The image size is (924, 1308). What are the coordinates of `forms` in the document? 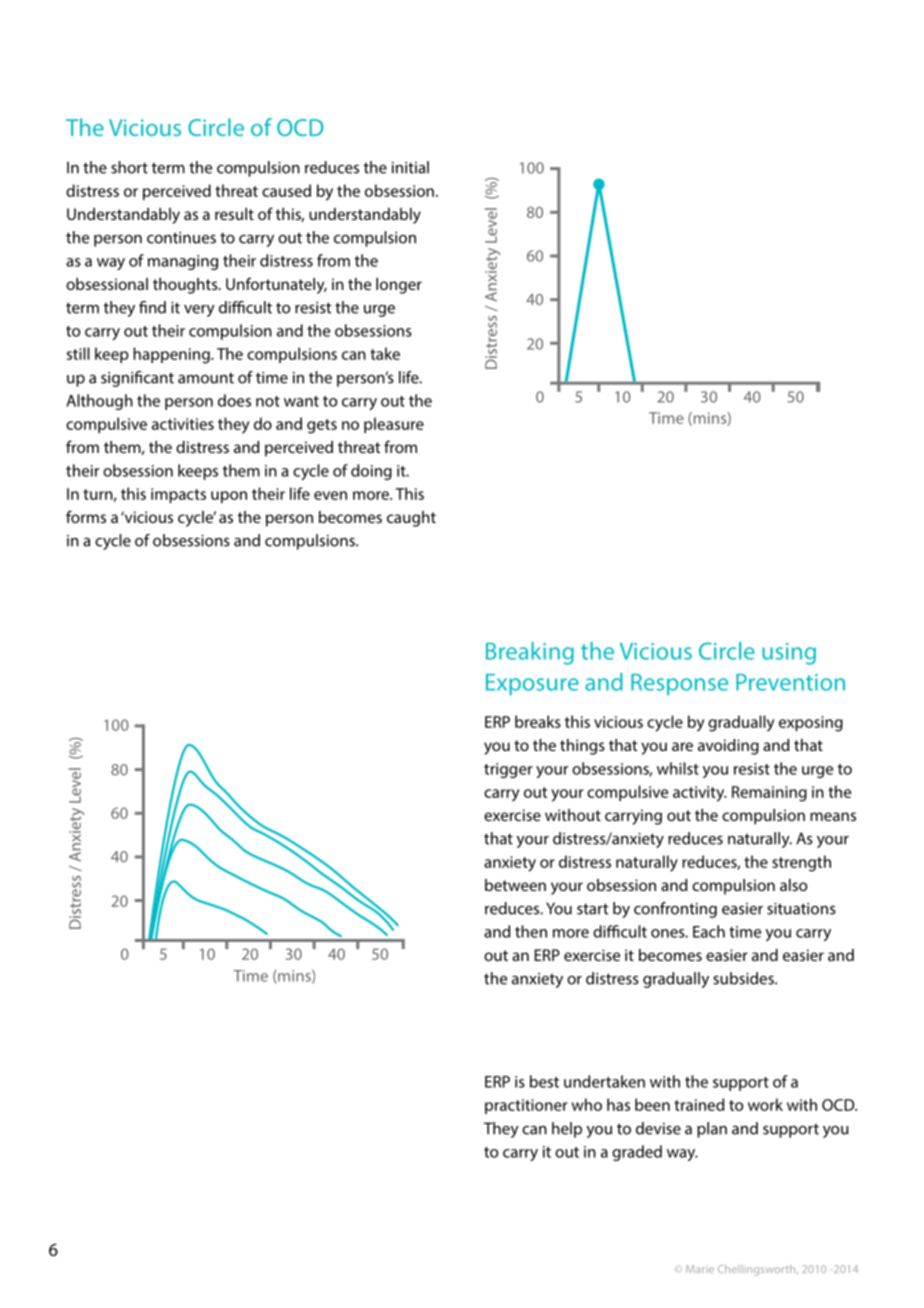 It's located at (86, 516).
